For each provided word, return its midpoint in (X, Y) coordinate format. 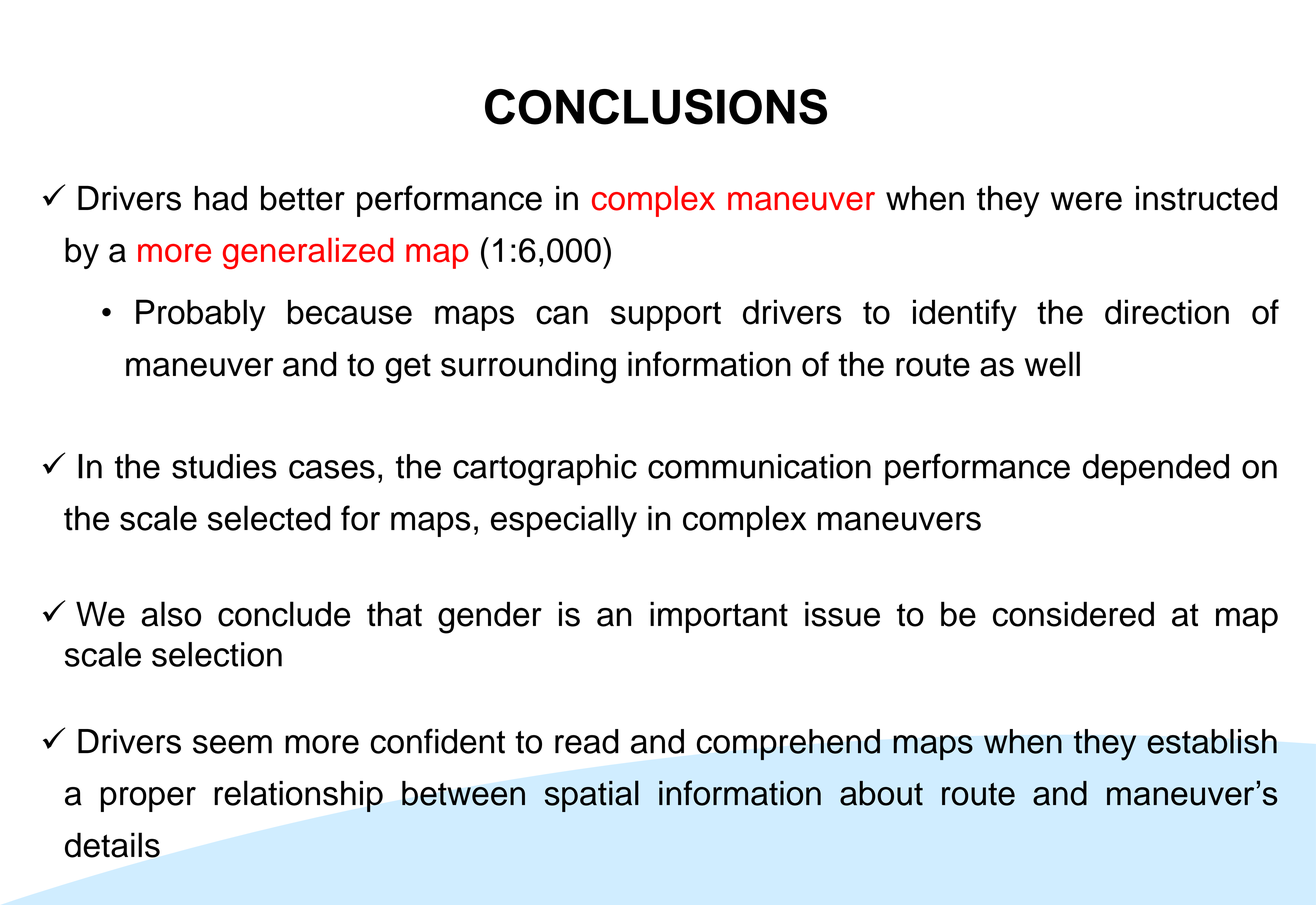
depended (1156, 469)
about (881, 793)
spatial (592, 796)
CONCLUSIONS (656, 107)
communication (759, 466)
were (1086, 201)
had (221, 198)
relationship (298, 796)
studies (224, 466)
